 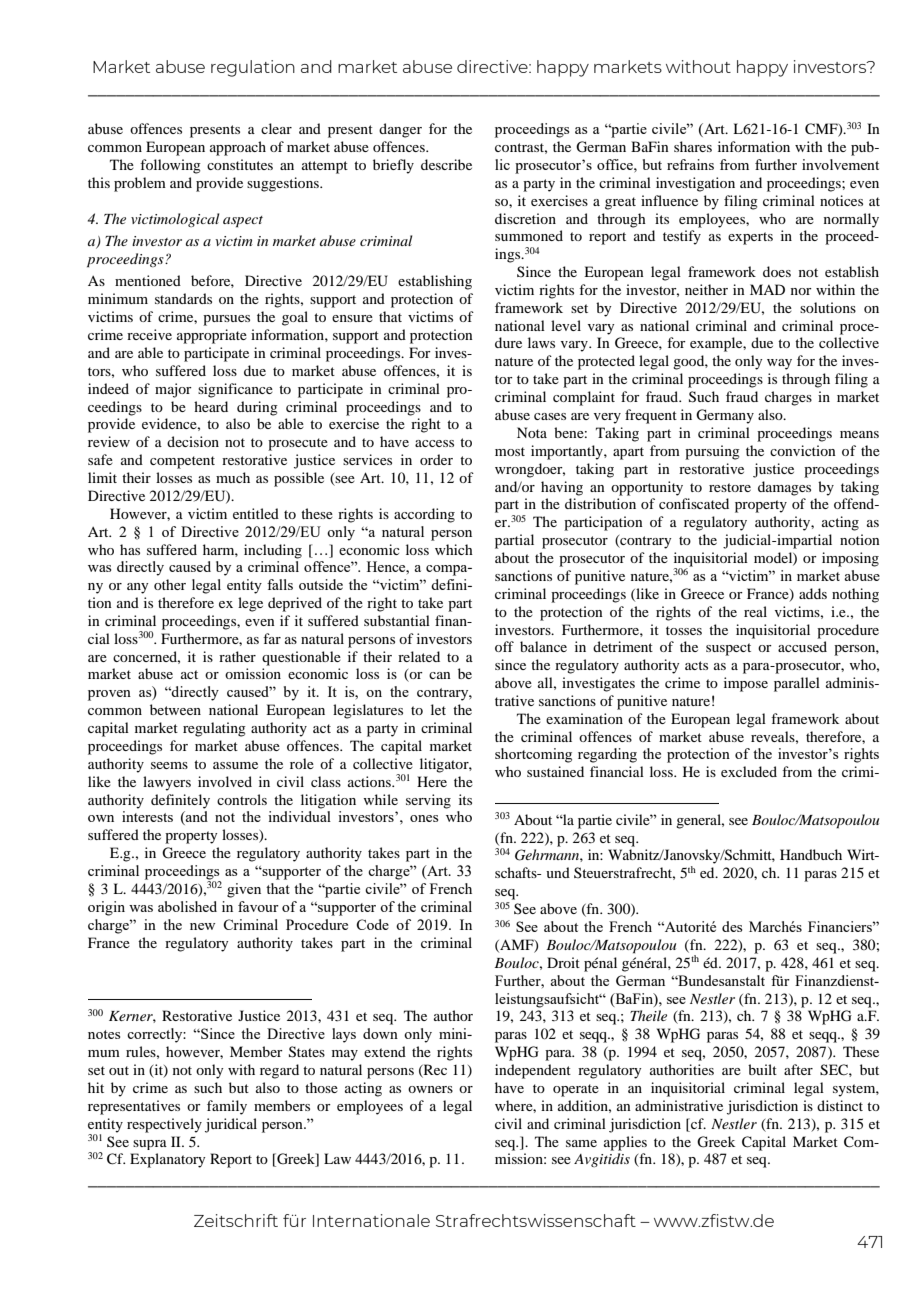 What do you see at coordinates (563, 962) in the screenshot?
I see `Droit` at bounding box center [563, 962].
